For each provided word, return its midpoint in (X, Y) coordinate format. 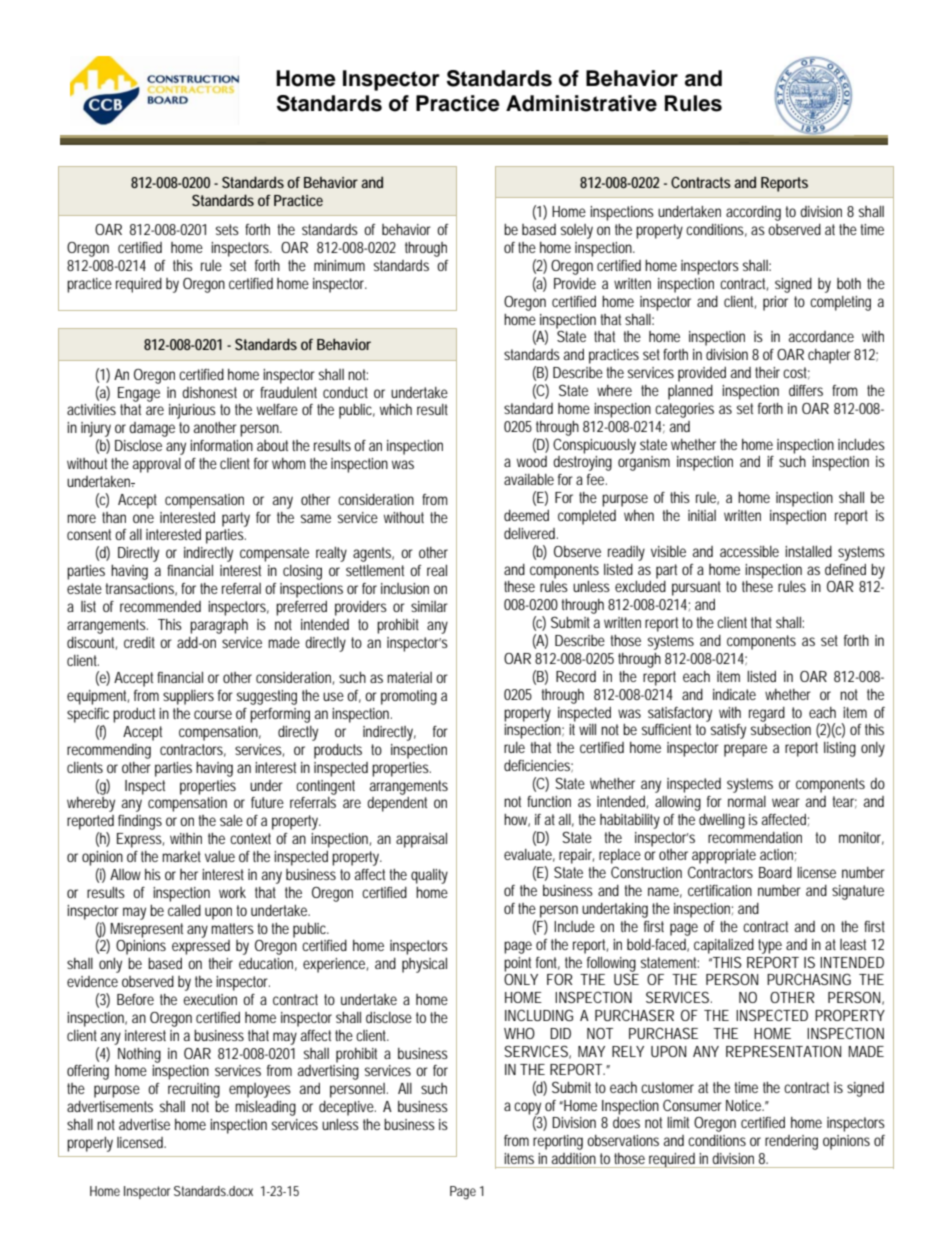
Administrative (581, 103)
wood (532, 461)
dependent (397, 804)
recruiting (194, 1090)
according (753, 213)
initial (702, 515)
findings (140, 822)
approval (157, 465)
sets (227, 229)
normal (747, 801)
